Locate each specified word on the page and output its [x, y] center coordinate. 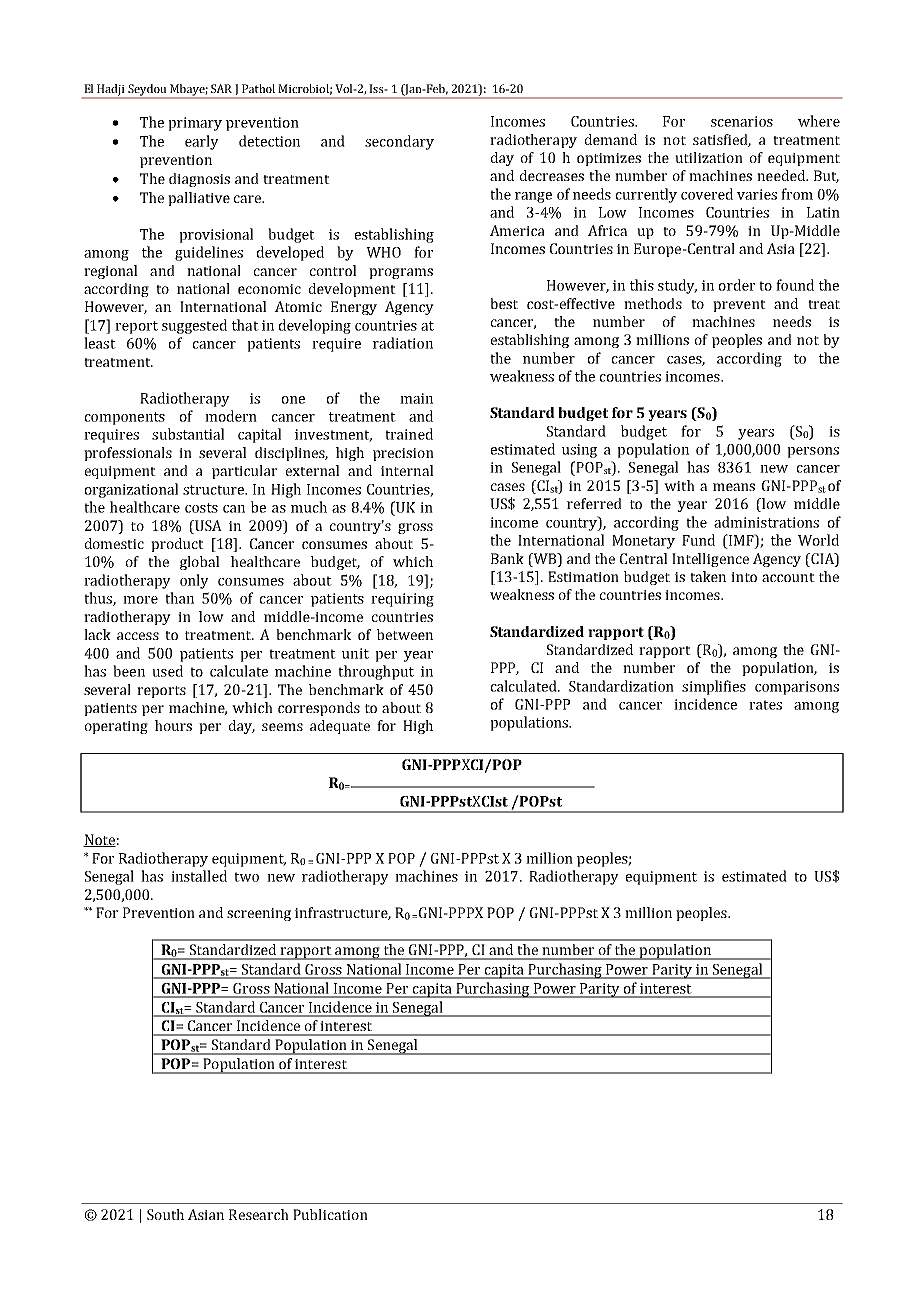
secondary [399, 142]
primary [195, 124]
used [167, 671]
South [165, 1214]
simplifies [714, 687]
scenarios [742, 121]
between [405, 634]
